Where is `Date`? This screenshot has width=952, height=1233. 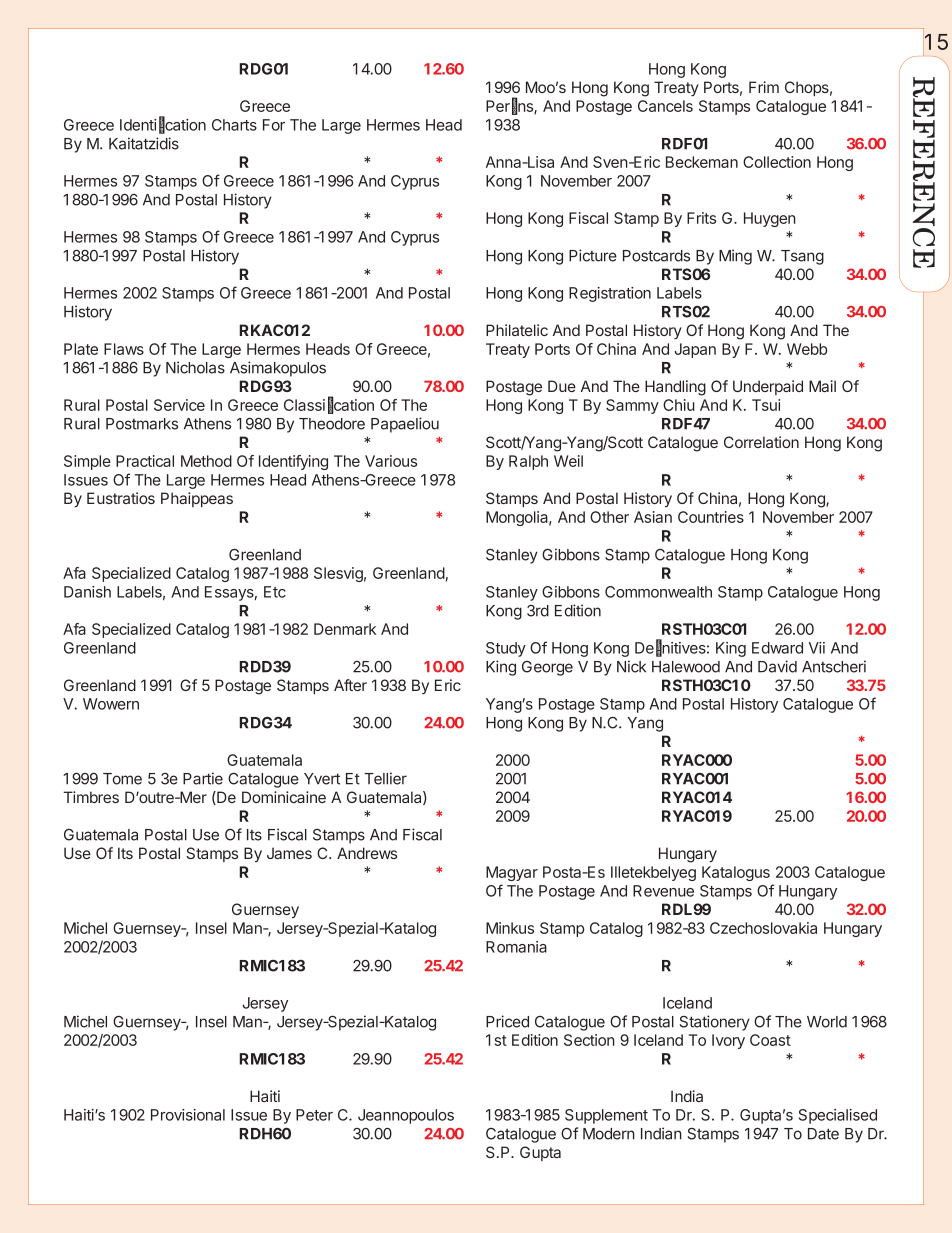 Date is located at coordinates (823, 1134).
